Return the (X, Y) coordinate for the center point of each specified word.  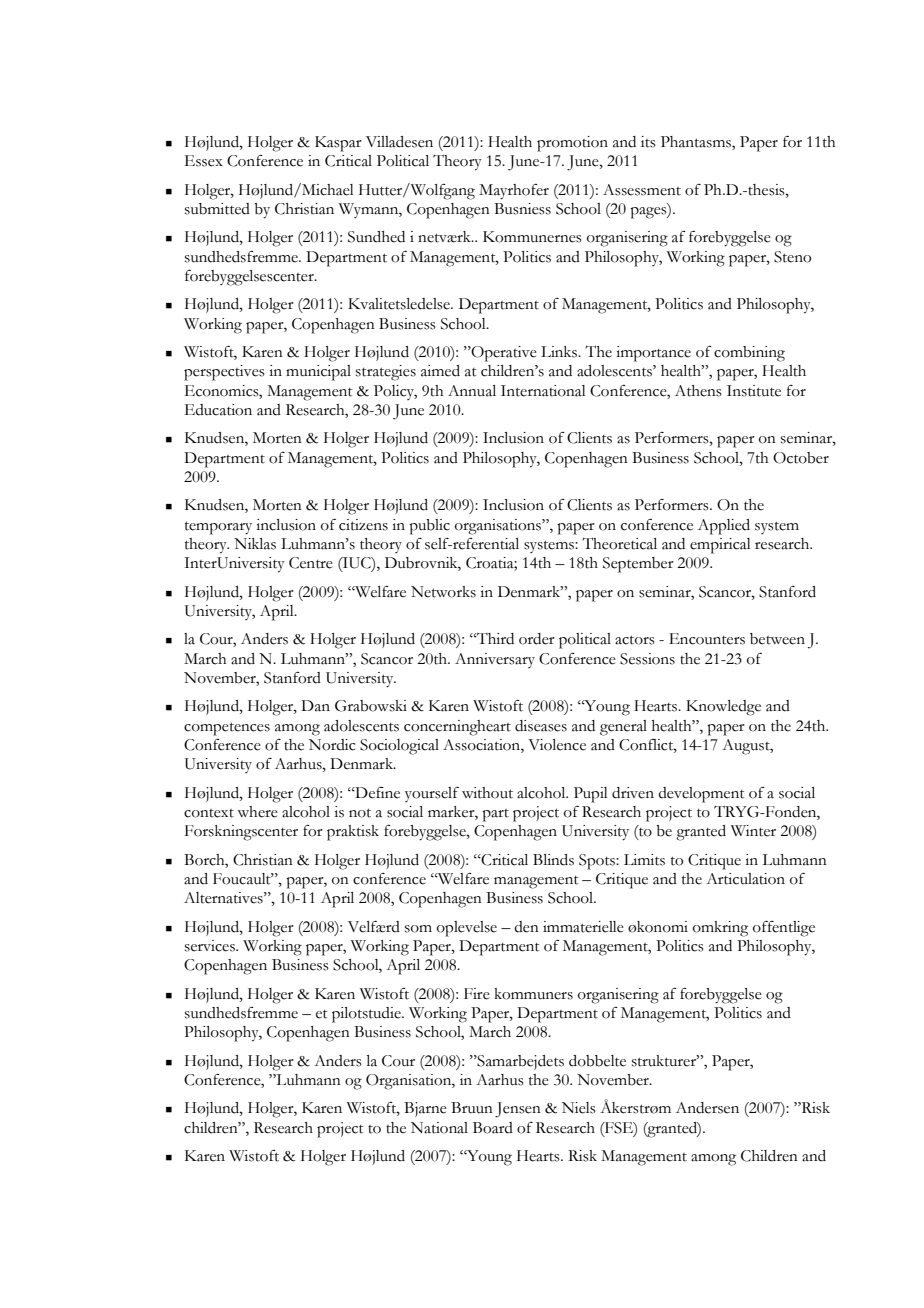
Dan (315, 706)
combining (749, 354)
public (429, 527)
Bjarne (425, 1109)
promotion (572, 144)
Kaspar (338, 144)
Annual (472, 391)
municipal (318, 373)
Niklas (255, 544)
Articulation (745, 879)
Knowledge (723, 708)
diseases (541, 726)
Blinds (553, 860)
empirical (720, 546)
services (211, 946)
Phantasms (697, 143)
